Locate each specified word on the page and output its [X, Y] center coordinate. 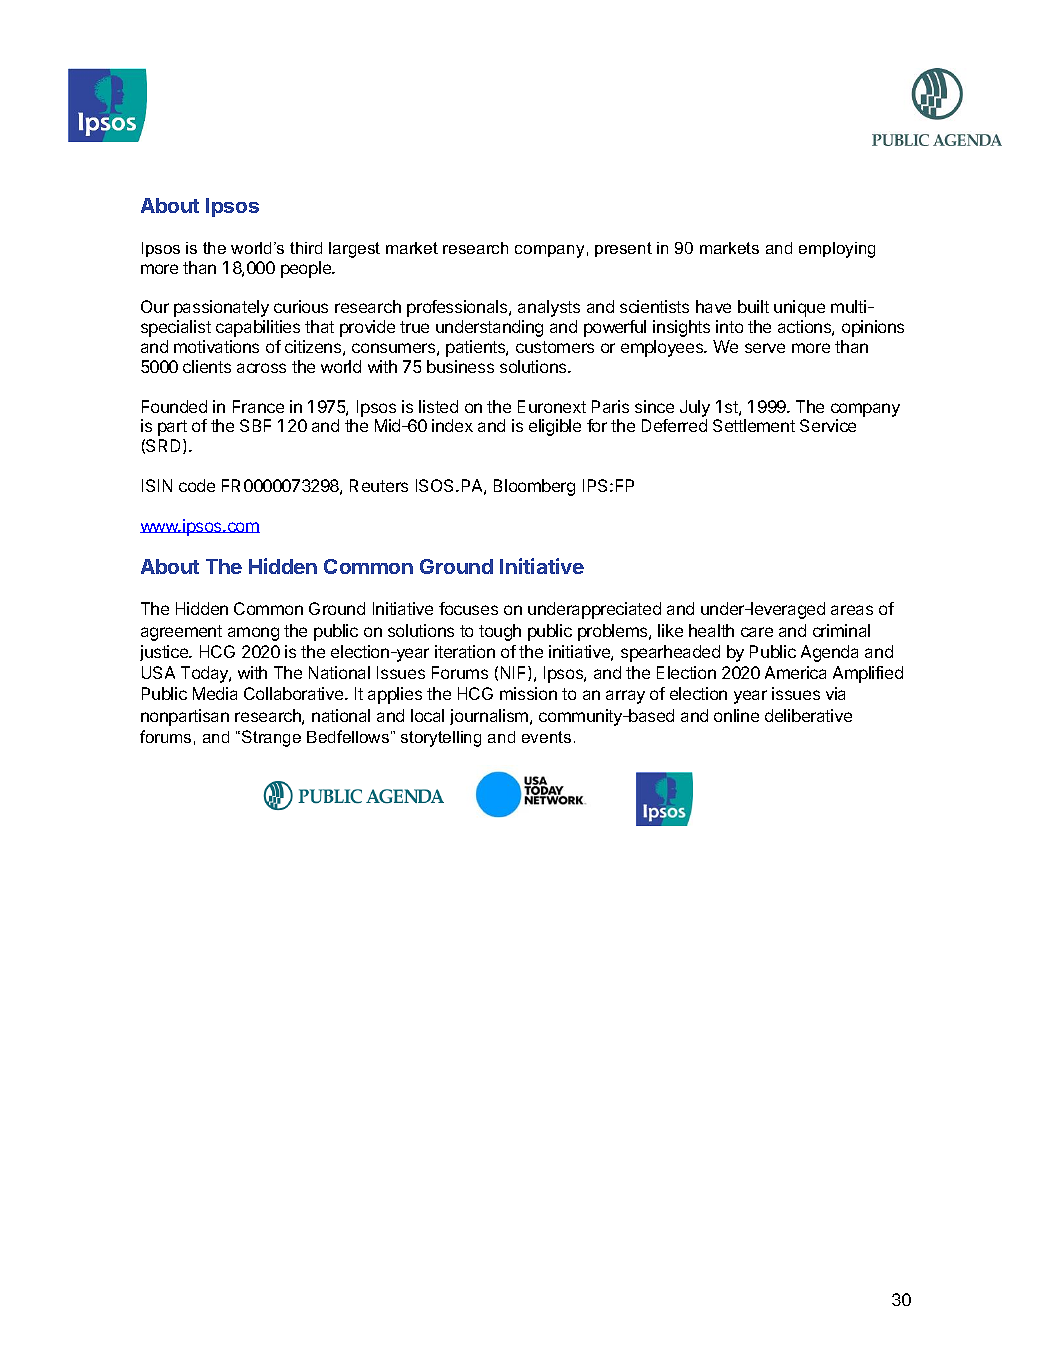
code [197, 485]
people [307, 269]
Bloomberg [534, 487]
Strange [271, 738]
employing [837, 250]
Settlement [754, 425]
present [623, 249]
